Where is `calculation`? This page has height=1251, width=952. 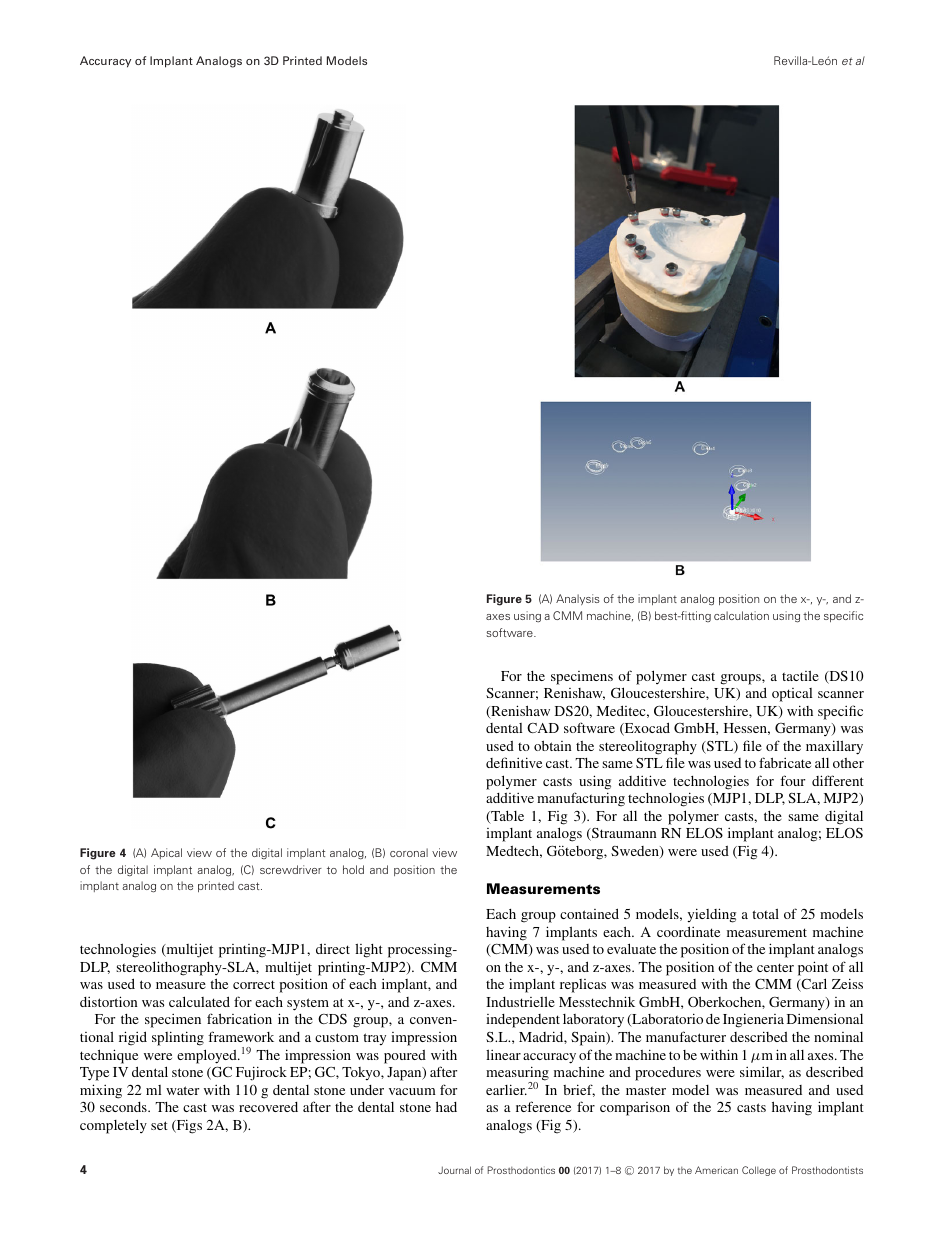 calculation is located at coordinates (741, 615).
